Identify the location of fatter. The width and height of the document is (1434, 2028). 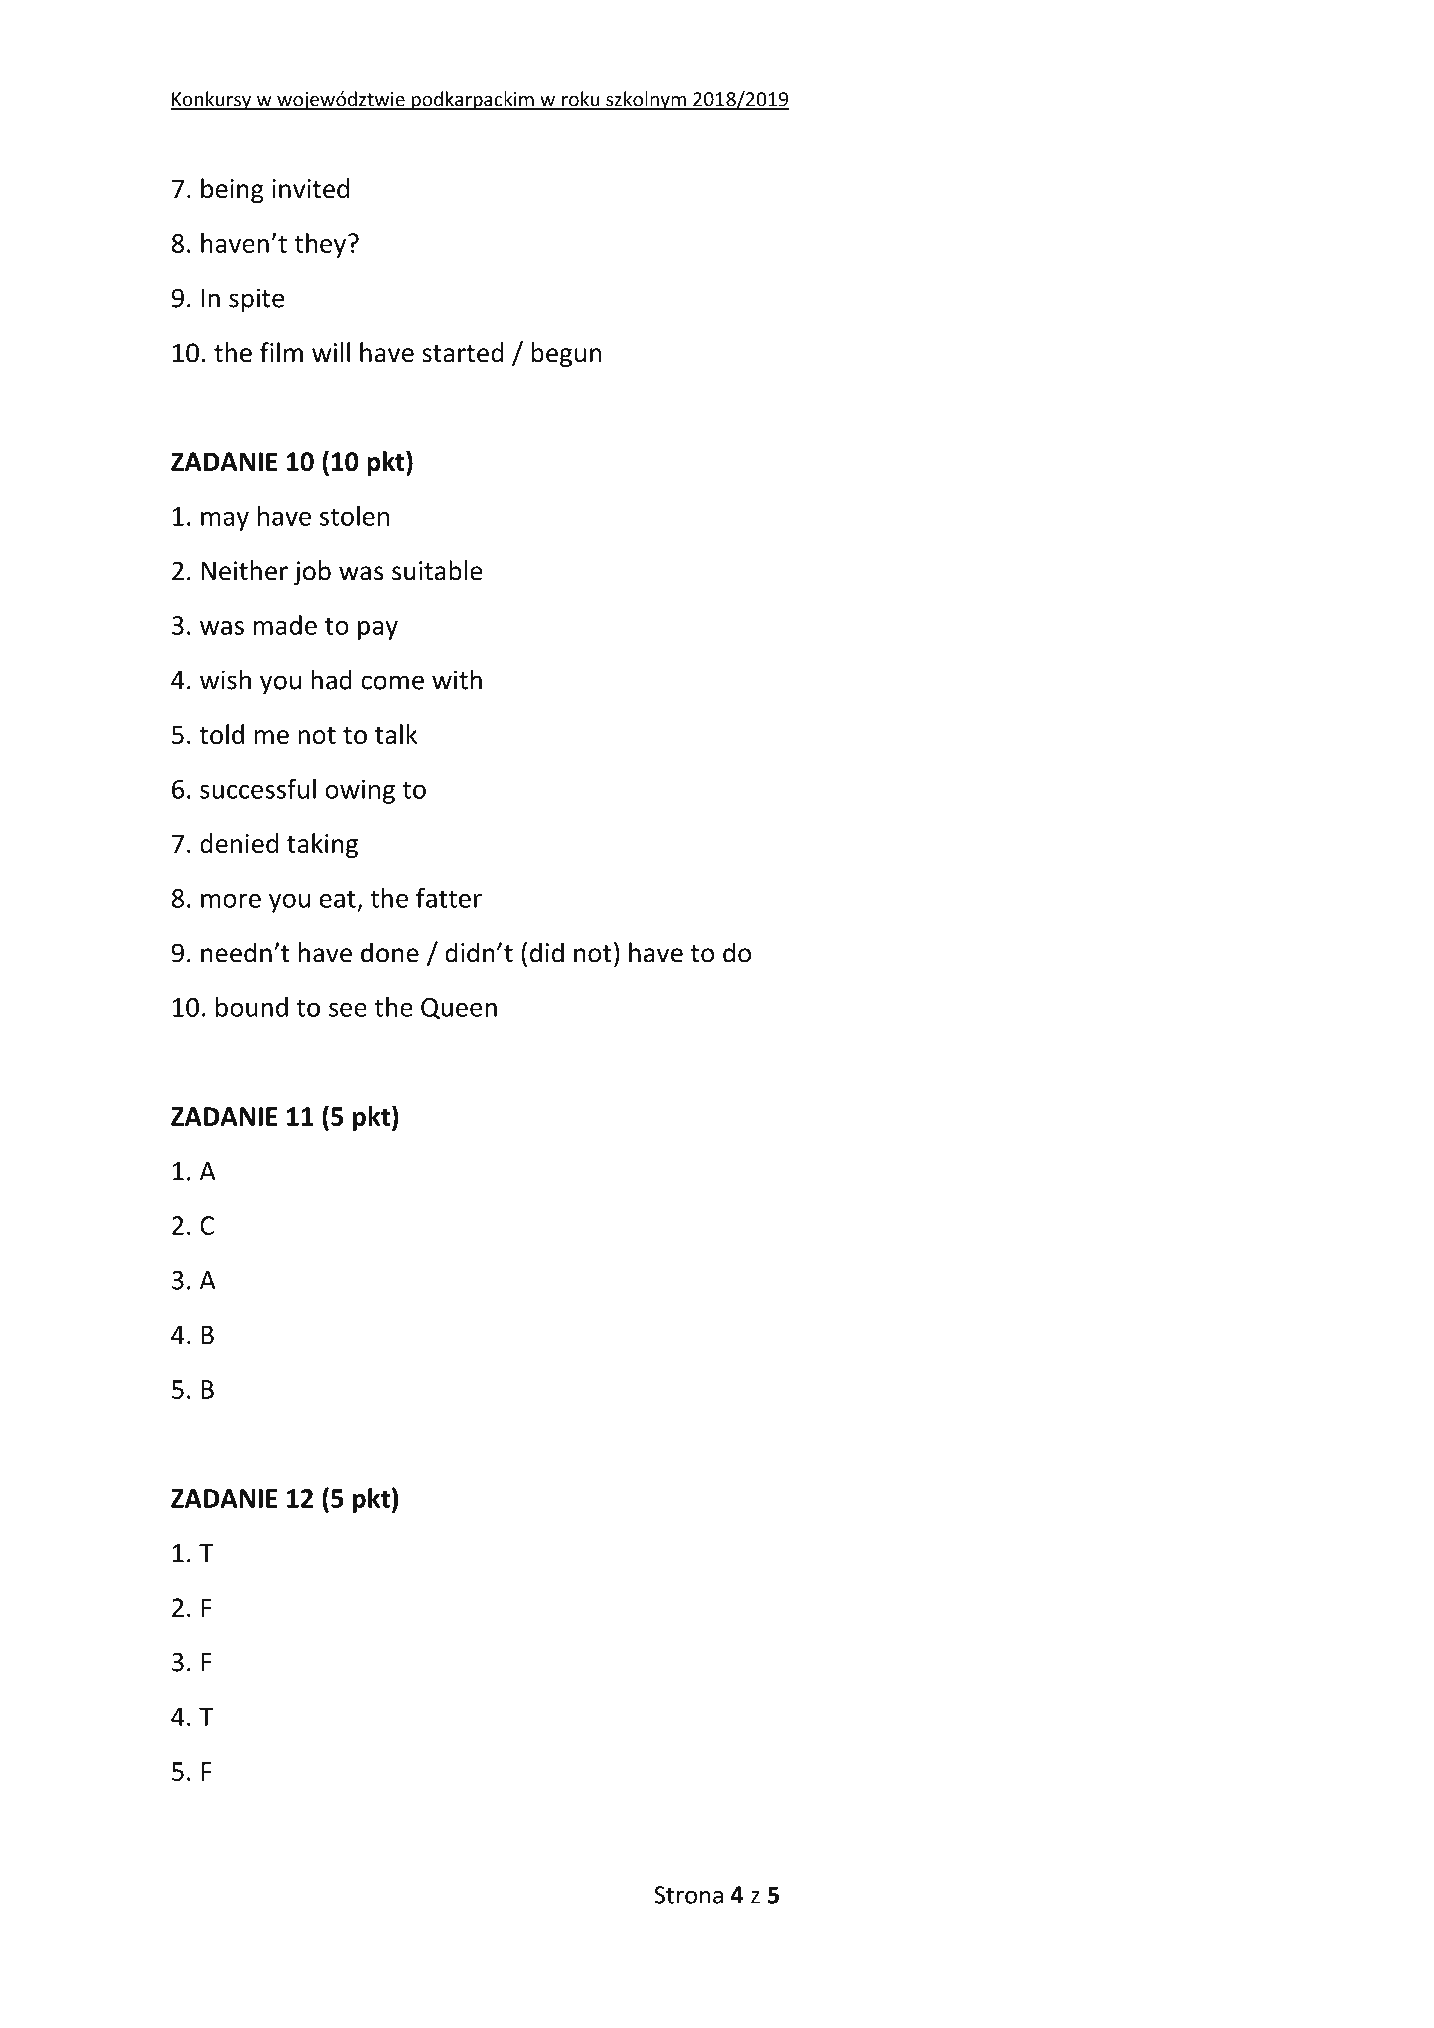
(449, 897).
